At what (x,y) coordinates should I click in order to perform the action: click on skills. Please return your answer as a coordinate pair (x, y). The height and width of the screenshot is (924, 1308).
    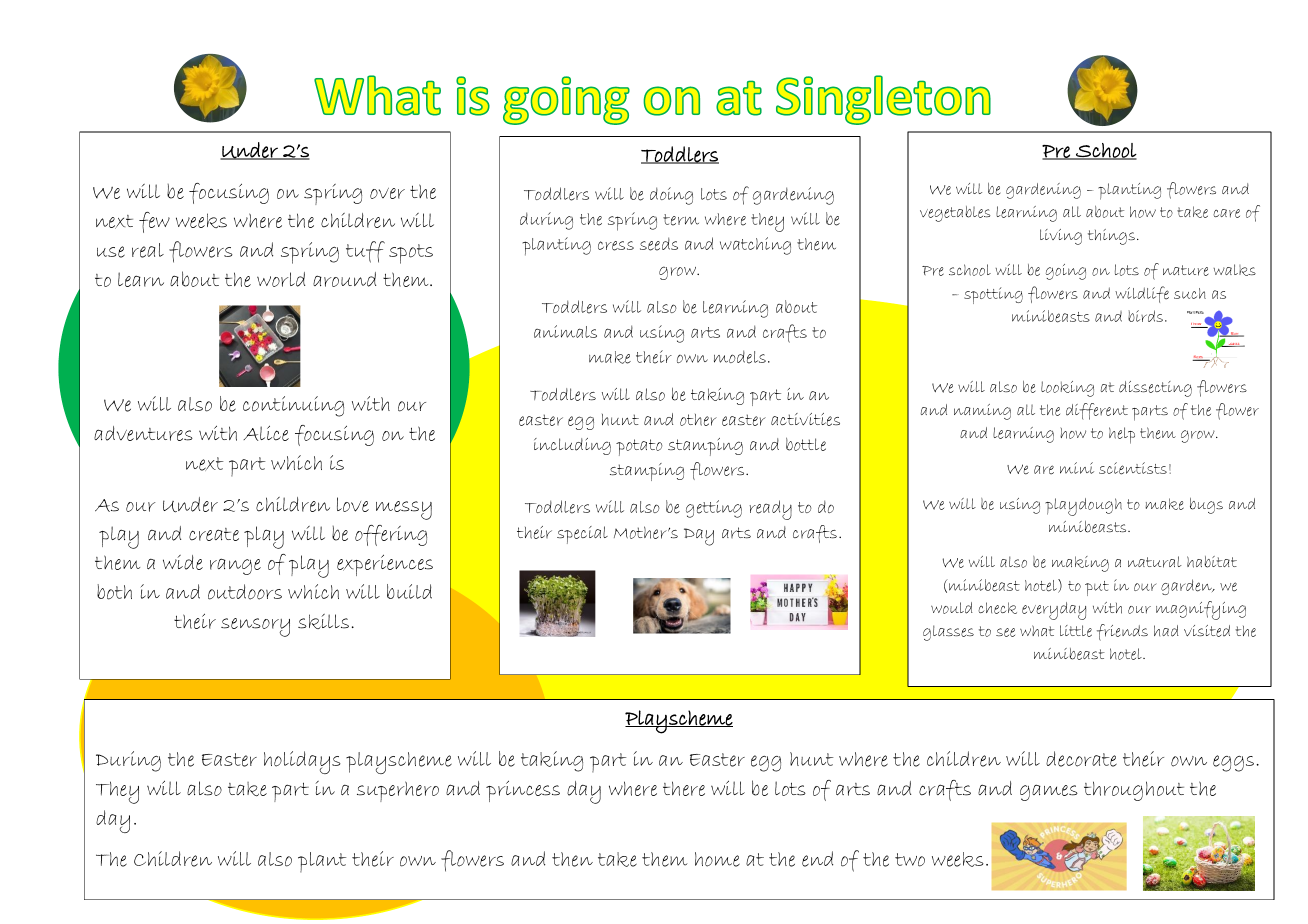
    Looking at the image, I should click on (323, 621).
